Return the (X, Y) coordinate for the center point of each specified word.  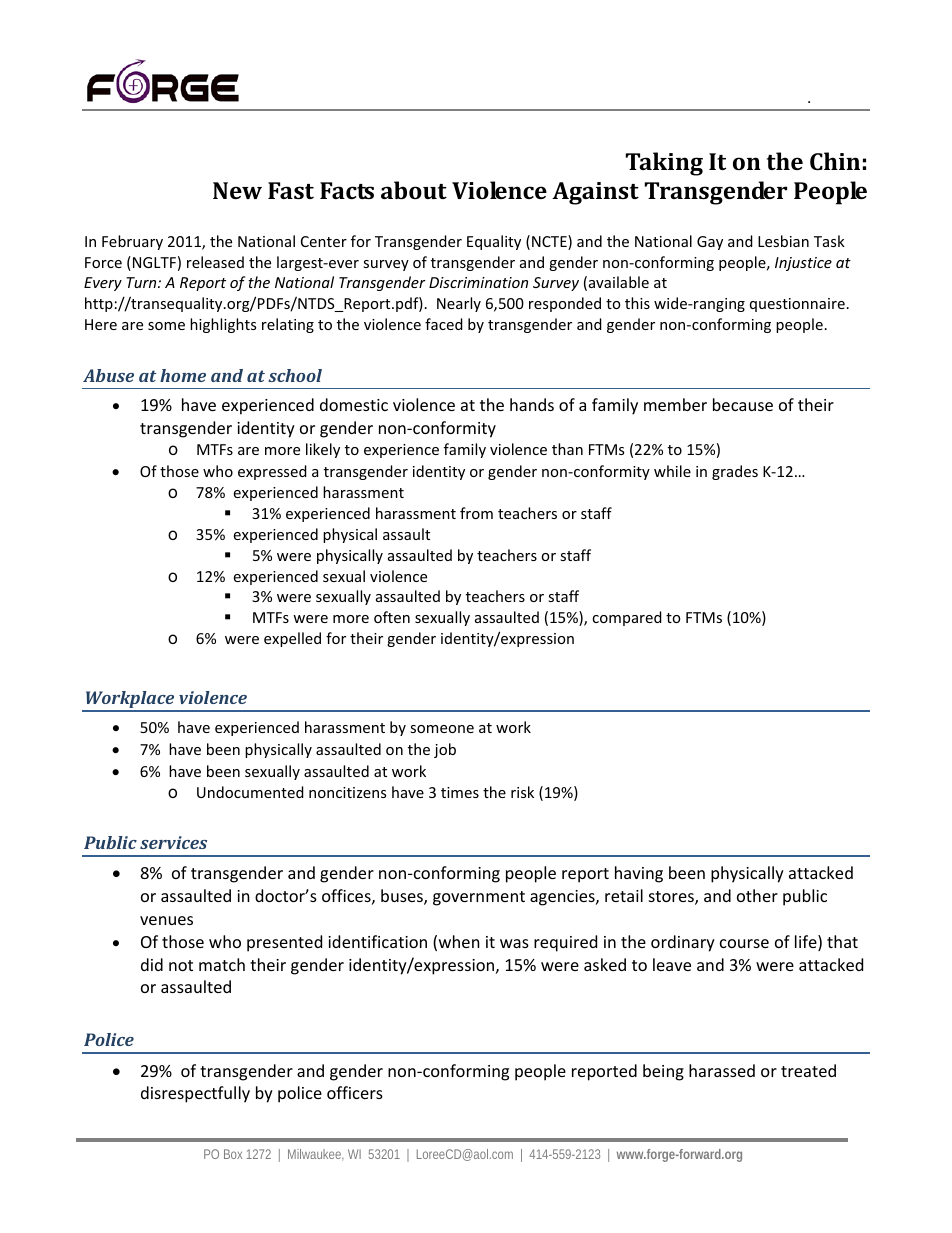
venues (166, 920)
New (237, 190)
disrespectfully (195, 1094)
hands (532, 404)
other (757, 895)
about (414, 190)
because (743, 404)
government (479, 898)
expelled (292, 639)
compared (627, 618)
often (392, 617)
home (183, 375)
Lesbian (783, 241)
